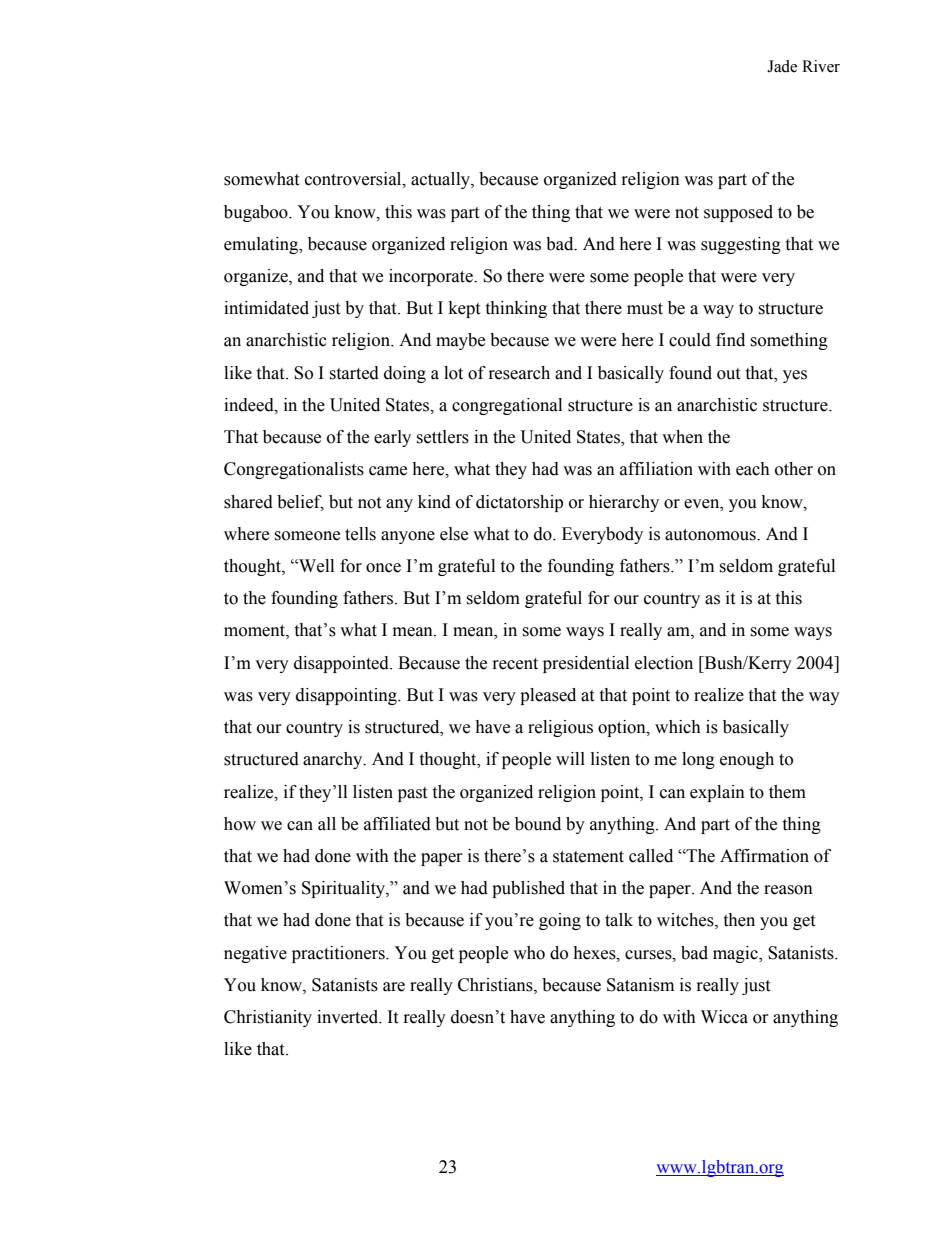  Describe the element at coordinates (257, 213) in the screenshot. I see `bugaboo` at that location.
